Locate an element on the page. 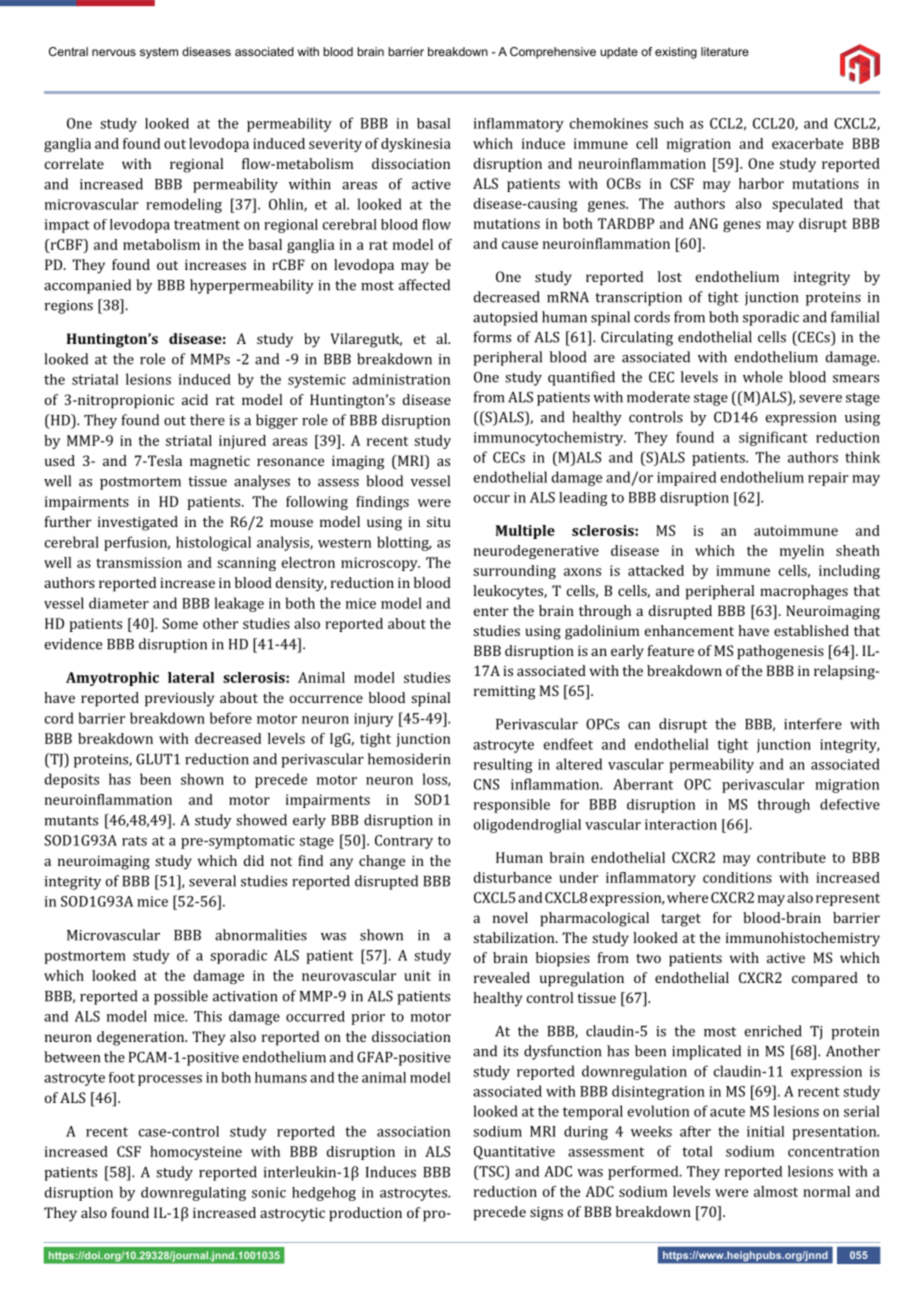 This image has height=1308, width=924. nervous is located at coordinates (114, 52).
